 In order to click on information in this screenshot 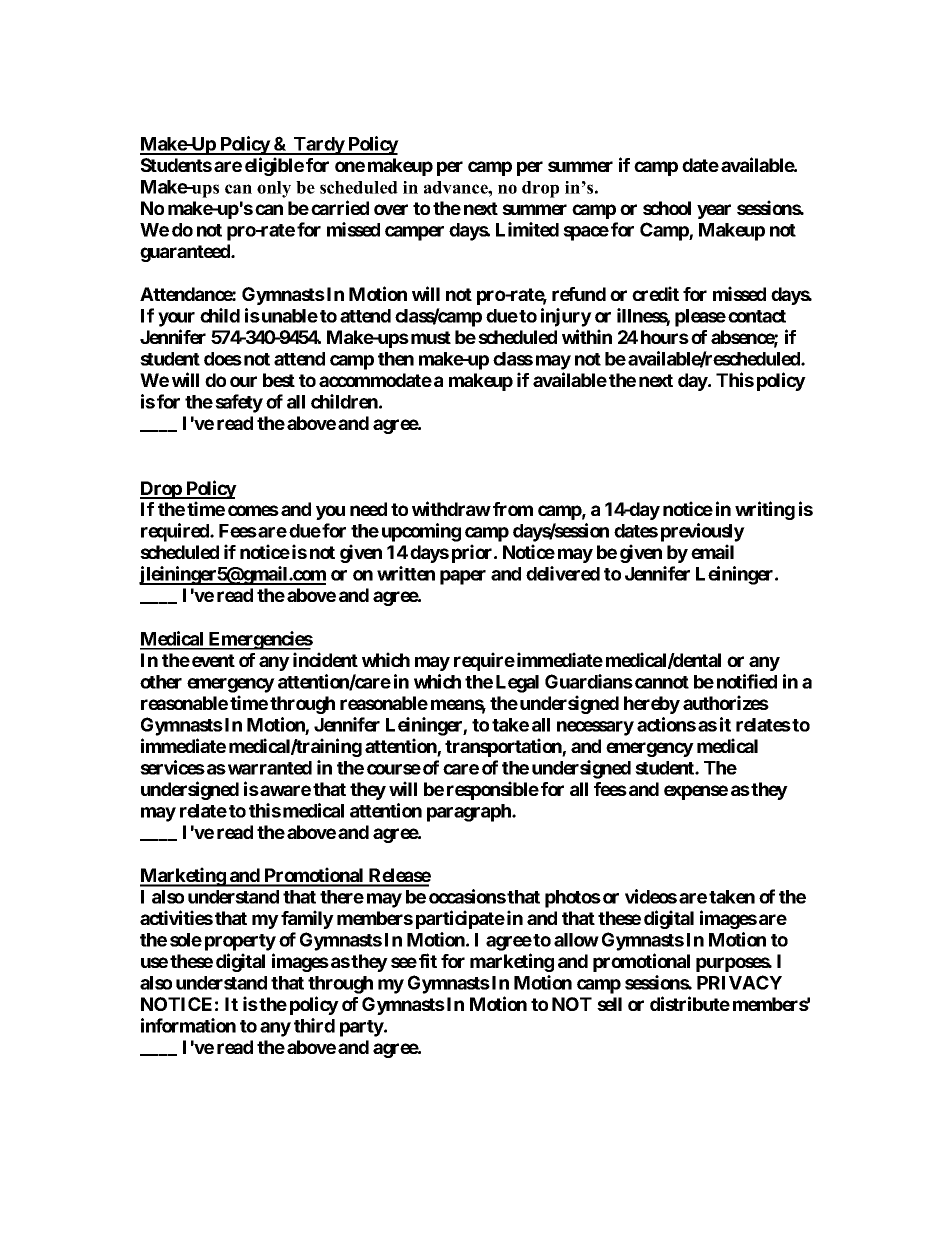, I will do `click(188, 1025)`.
